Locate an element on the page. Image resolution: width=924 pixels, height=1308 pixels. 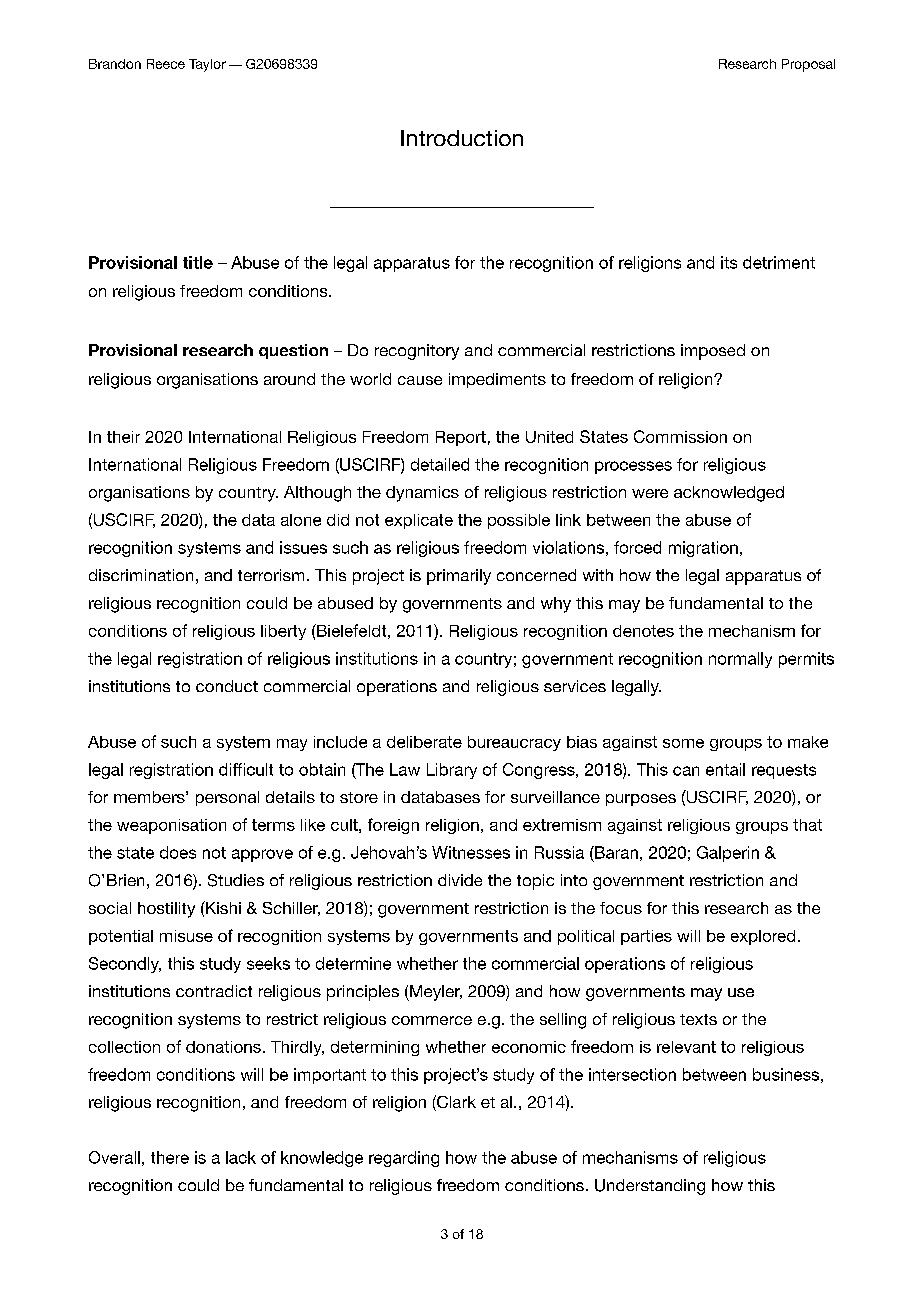
Taylor is located at coordinates (207, 65).
